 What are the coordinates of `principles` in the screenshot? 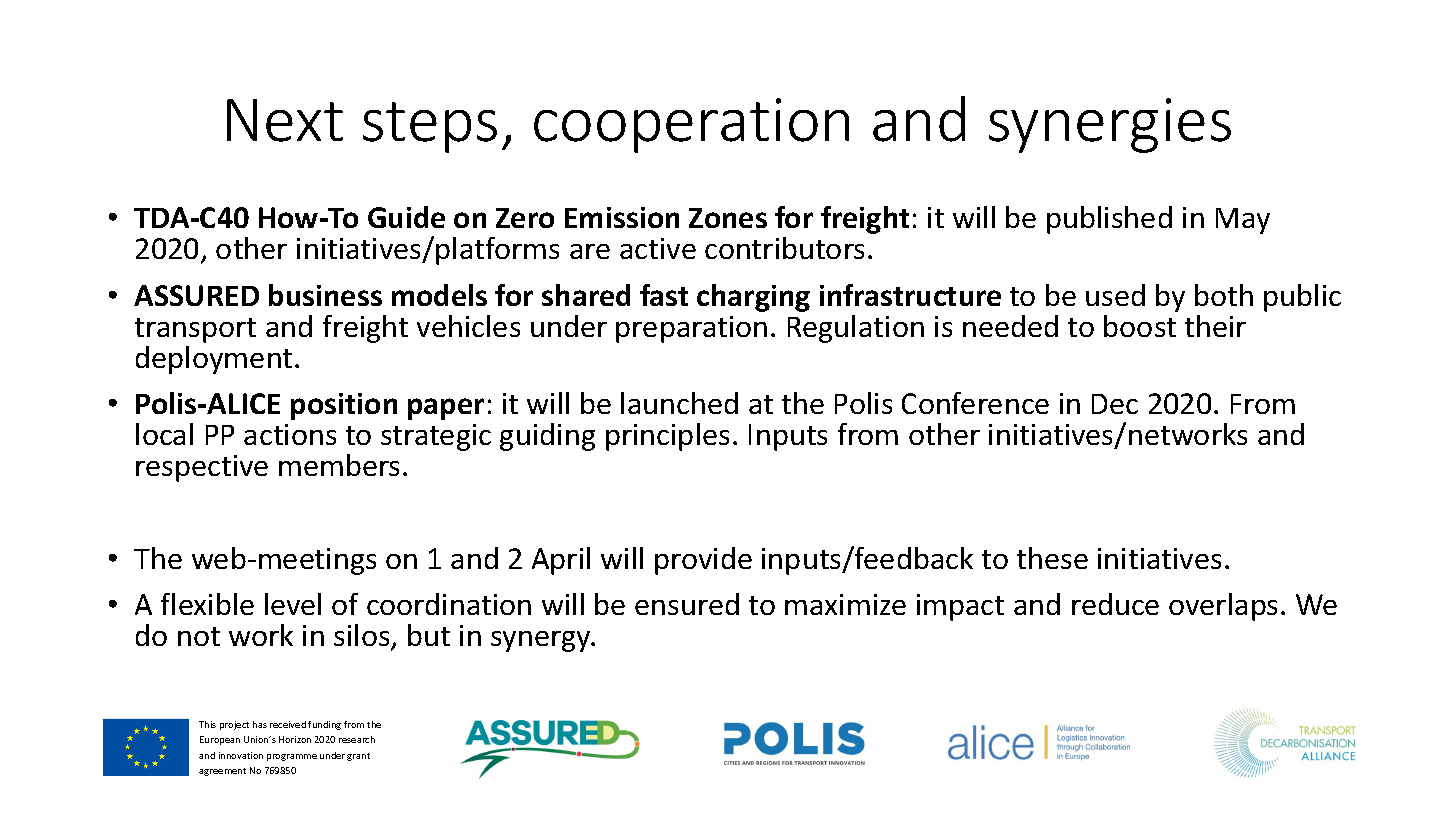 It's located at (667, 437).
